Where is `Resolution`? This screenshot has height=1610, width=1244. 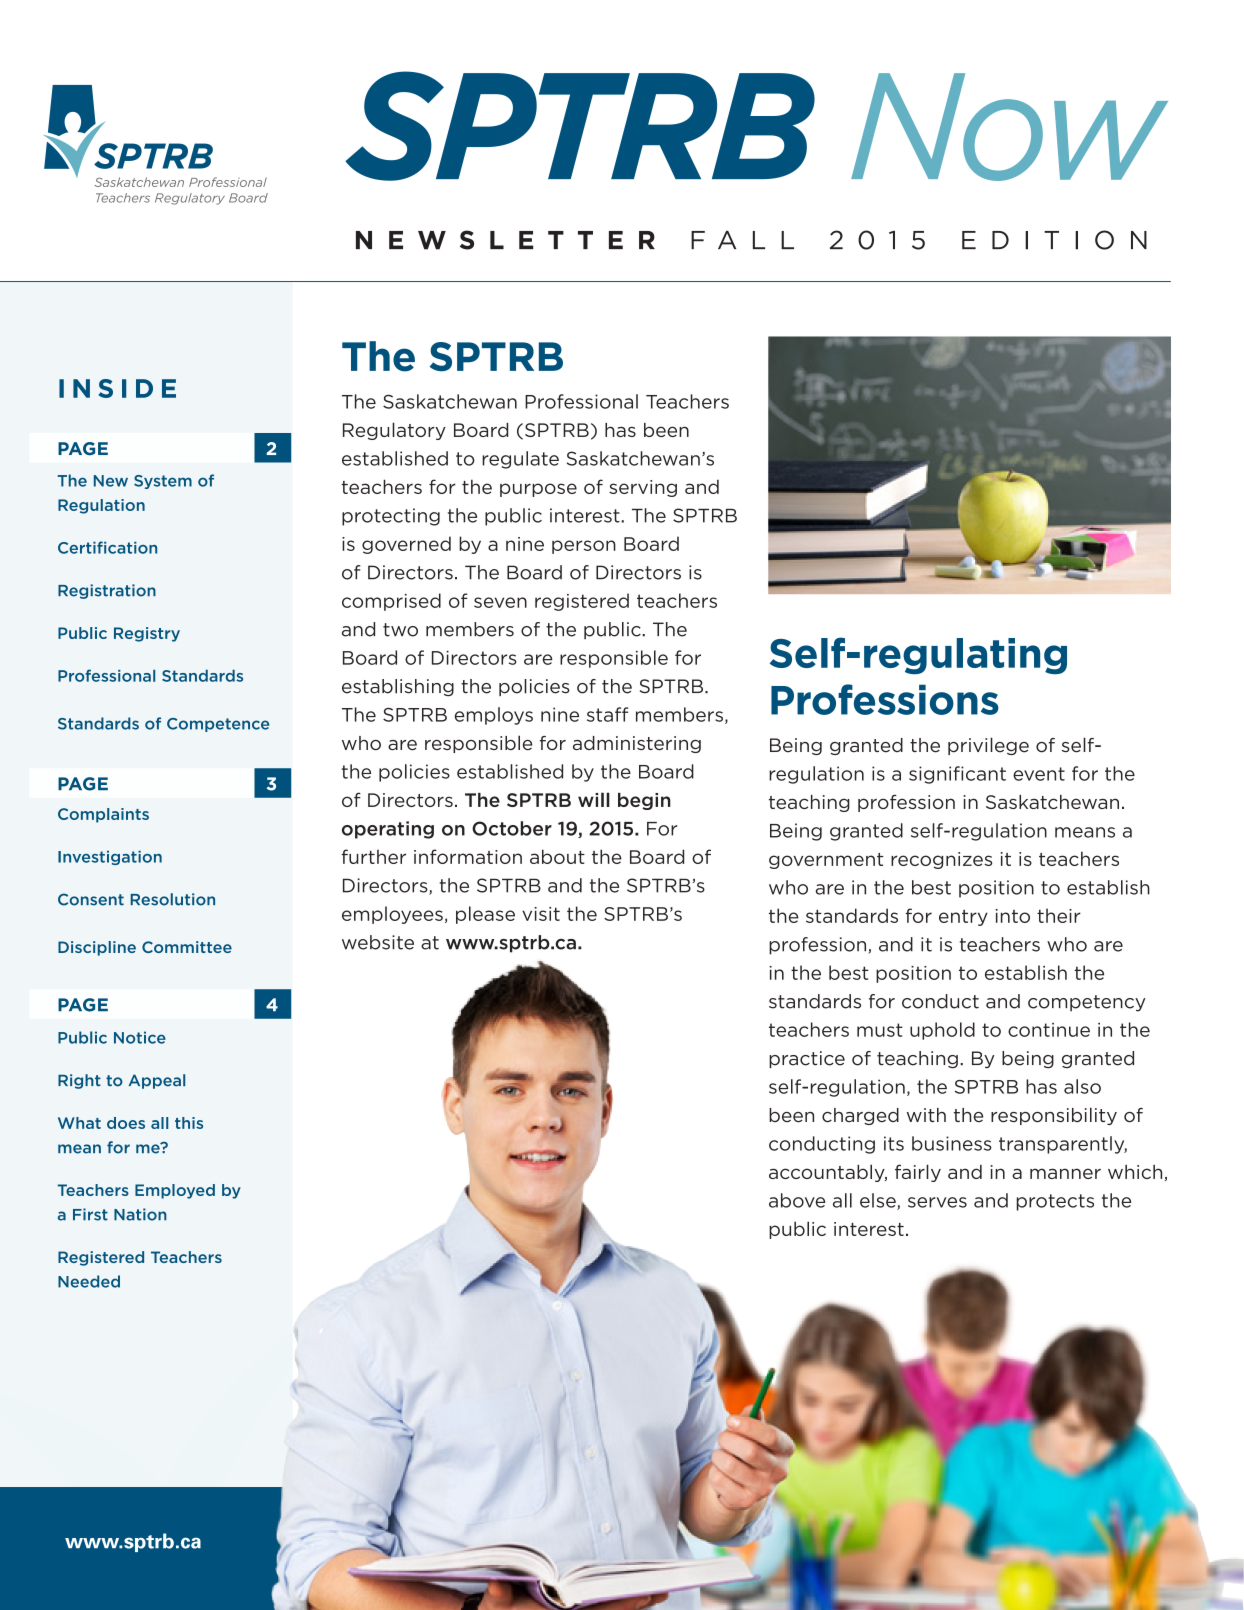
Resolution is located at coordinates (173, 899).
